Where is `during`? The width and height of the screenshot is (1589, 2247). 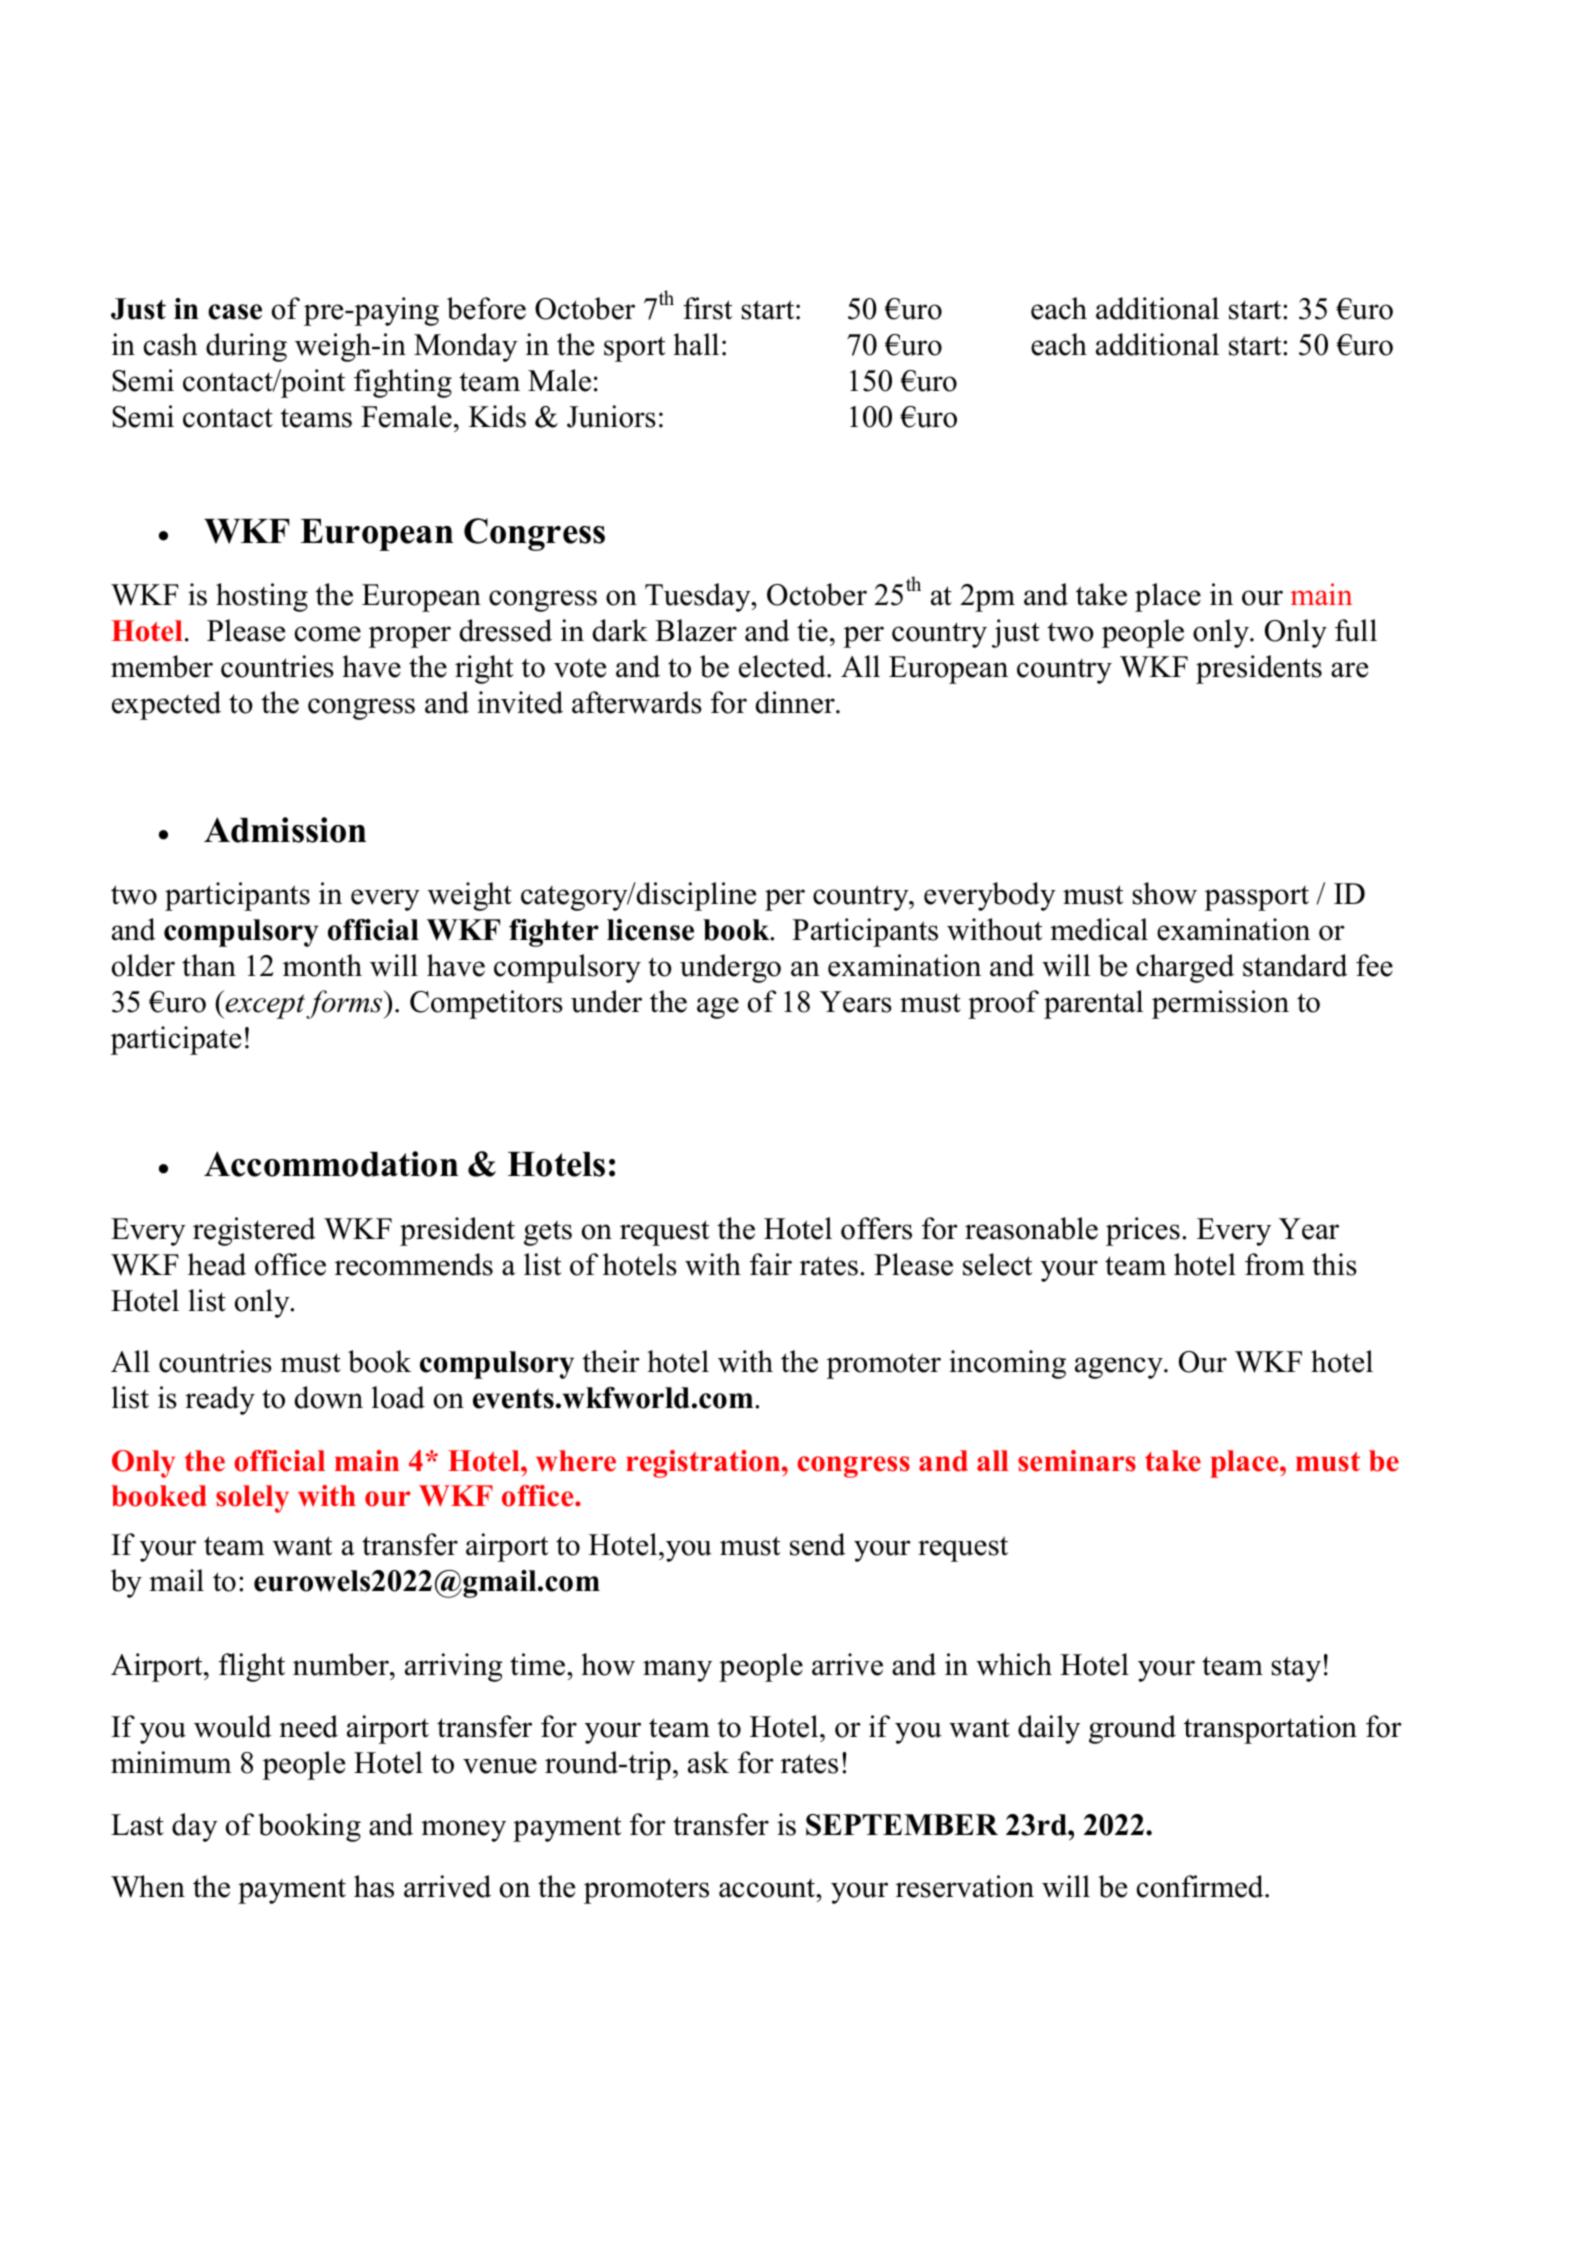 during is located at coordinates (246, 347).
